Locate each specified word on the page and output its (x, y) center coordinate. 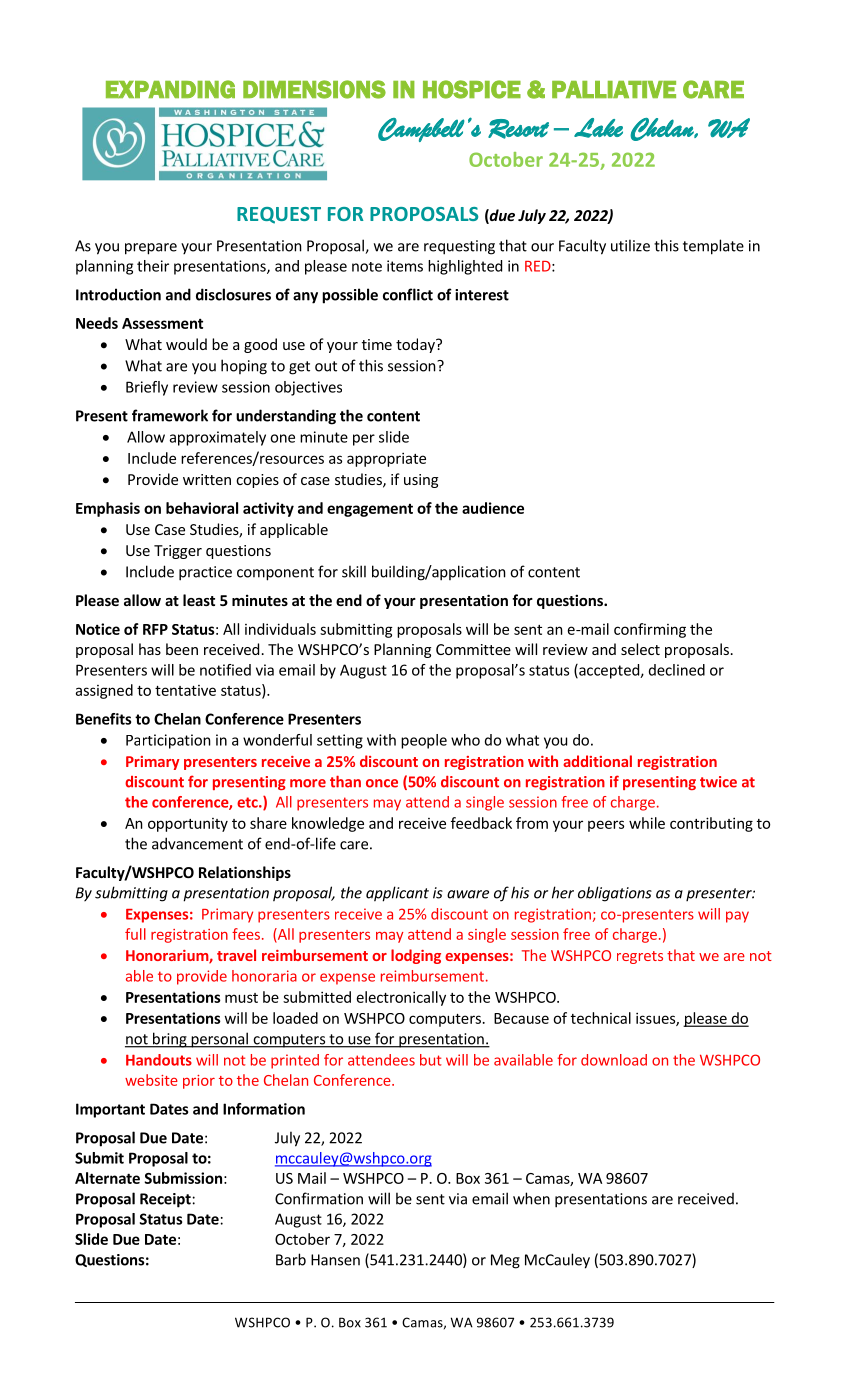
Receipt (165, 1200)
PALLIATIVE (614, 89)
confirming (650, 630)
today (416, 345)
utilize (630, 245)
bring (170, 1040)
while (647, 823)
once (382, 783)
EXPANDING (170, 89)
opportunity (188, 825)
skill (354, 571)
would (186, 344)
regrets (640, 957)
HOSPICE (472, 89)
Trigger (178, 552)
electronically (401, 998)
